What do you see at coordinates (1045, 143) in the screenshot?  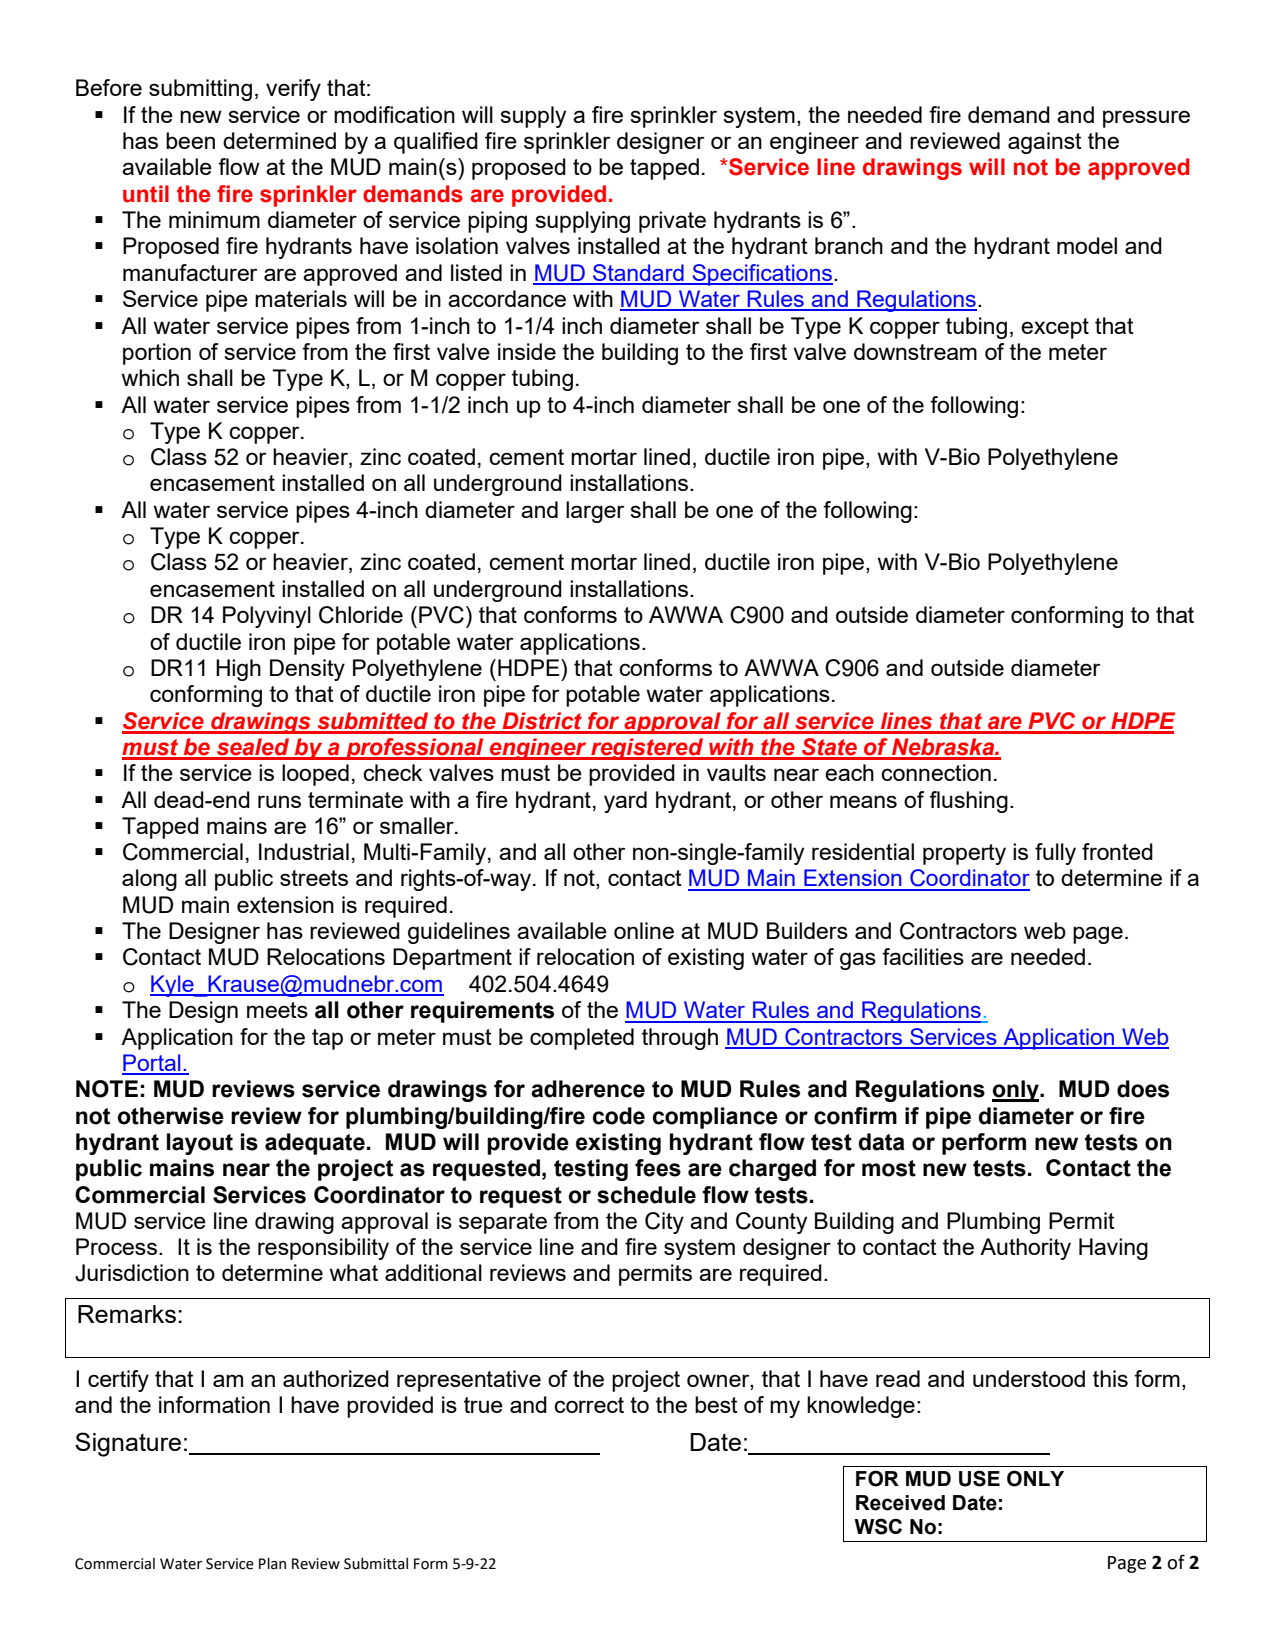 I see `against` at bounding box center [1045, 143].
